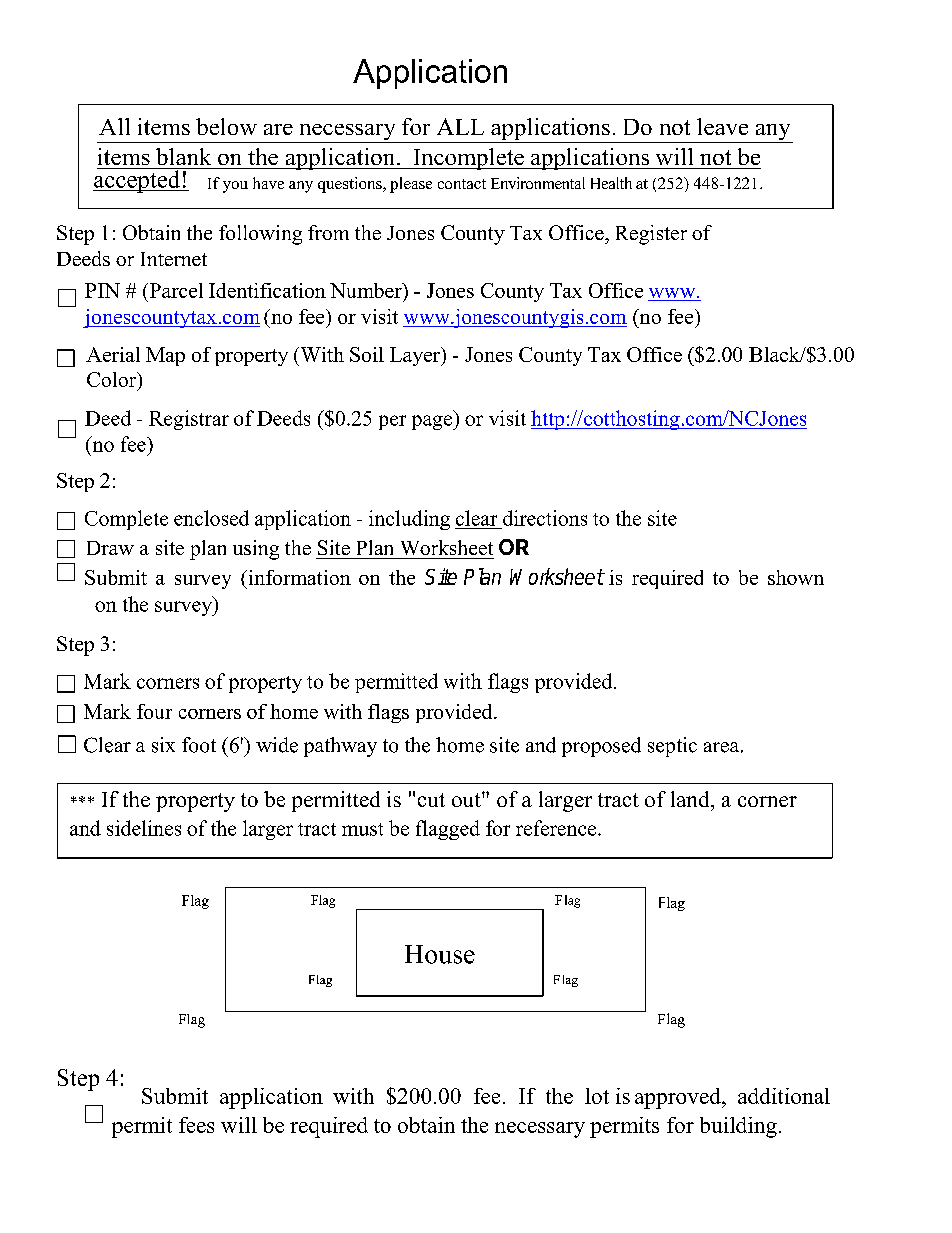 The width and height of the page is (952, 1233). I want to click on page, so click(433, 422).
